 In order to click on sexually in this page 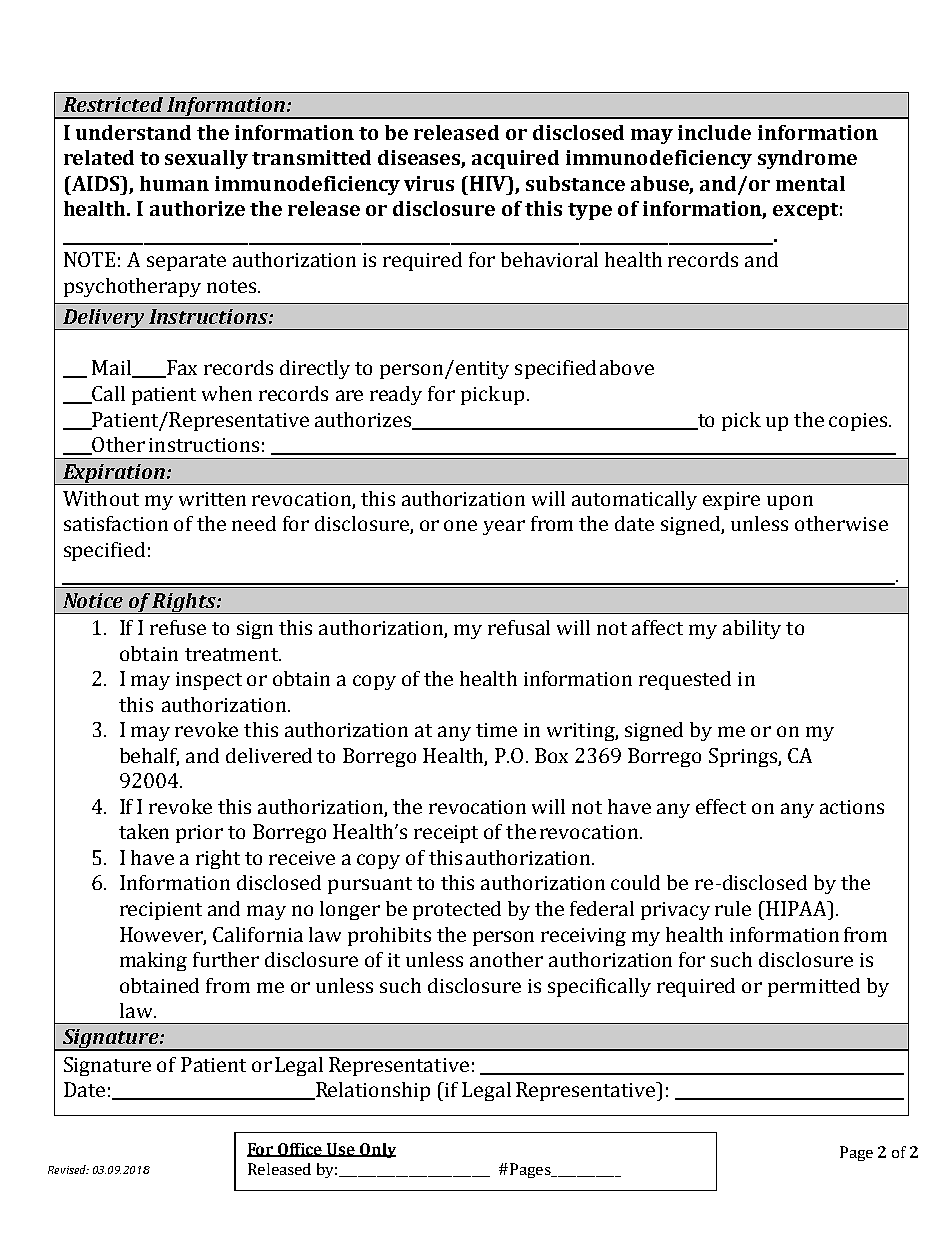, I will do `click(206, 159)`.
